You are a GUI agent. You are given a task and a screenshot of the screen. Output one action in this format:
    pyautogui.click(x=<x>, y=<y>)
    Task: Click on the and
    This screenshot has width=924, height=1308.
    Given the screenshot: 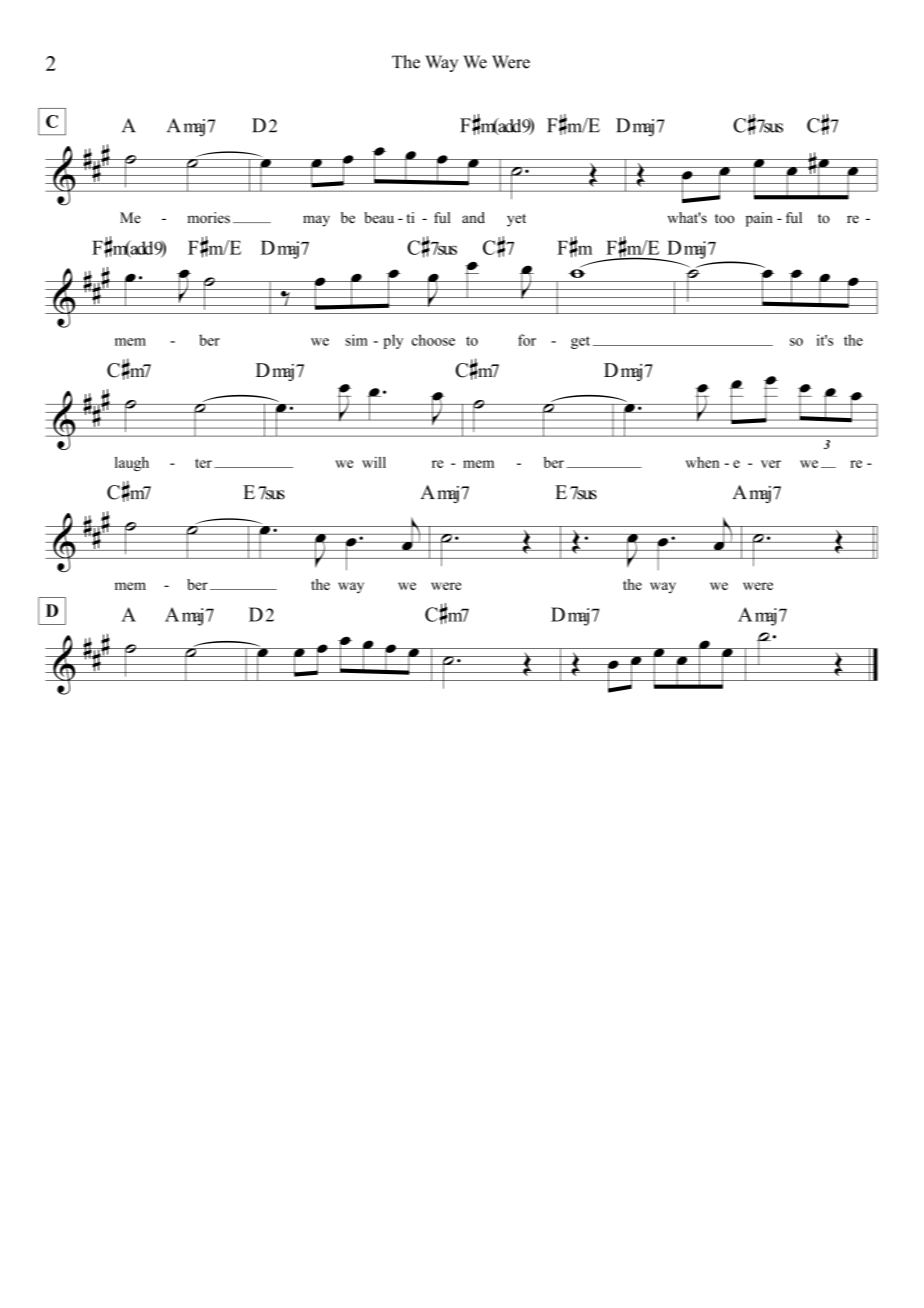 What is the action you would take?
    pyautogui.click(x=473, y=217)
